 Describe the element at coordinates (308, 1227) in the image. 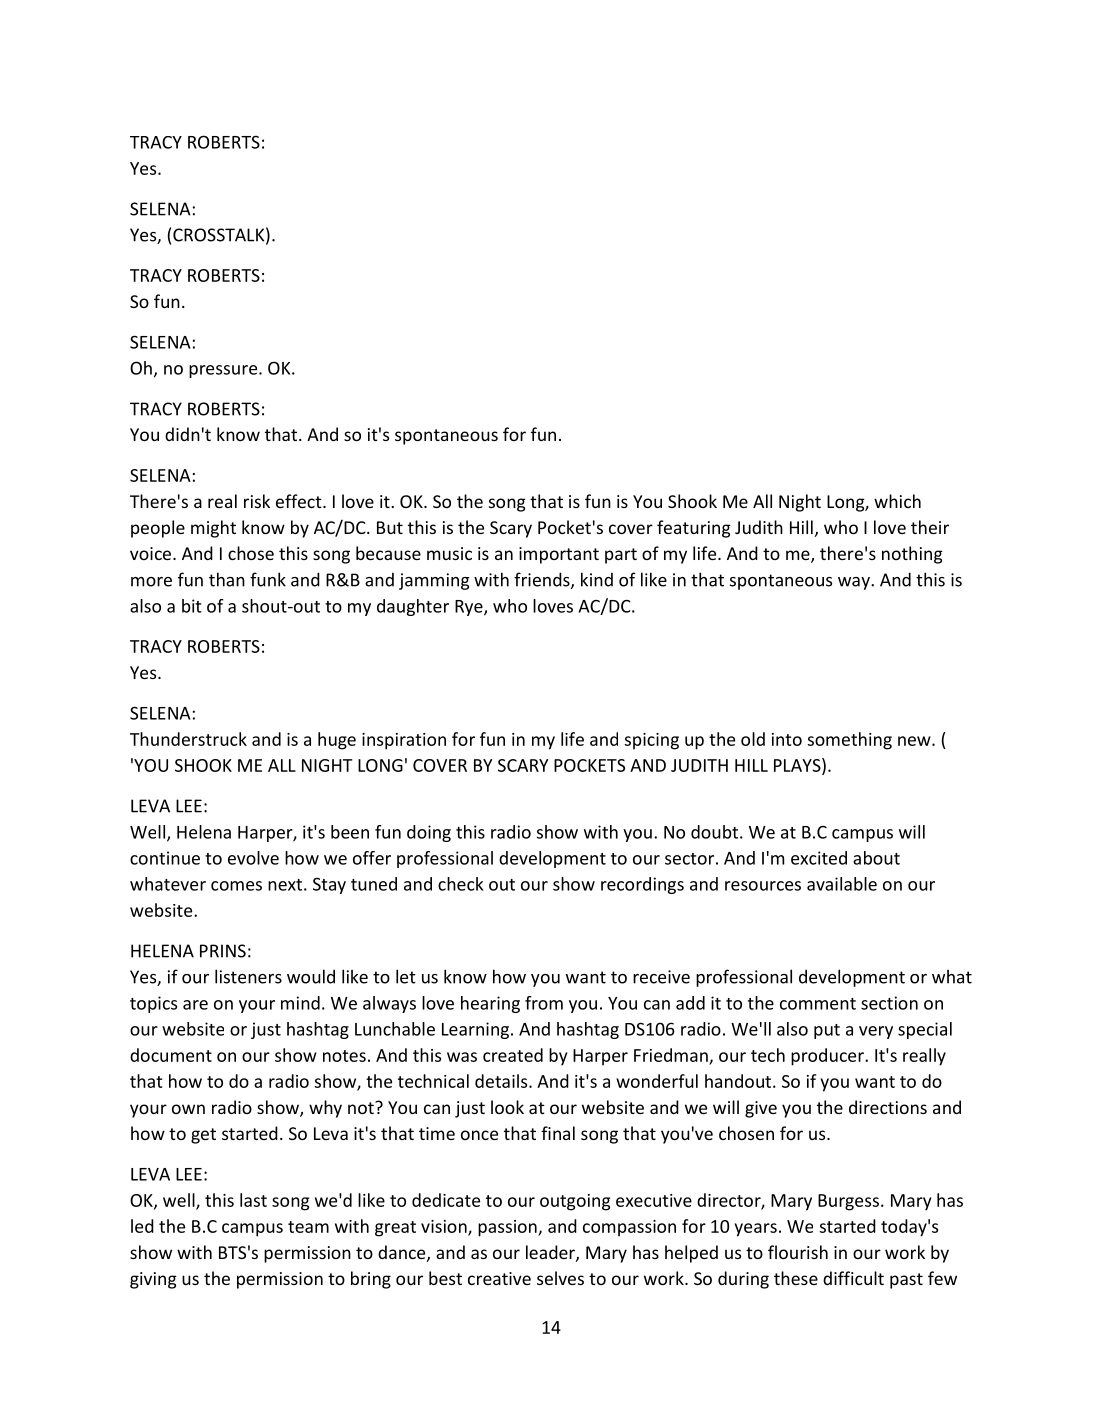

I see `team` at that location.
